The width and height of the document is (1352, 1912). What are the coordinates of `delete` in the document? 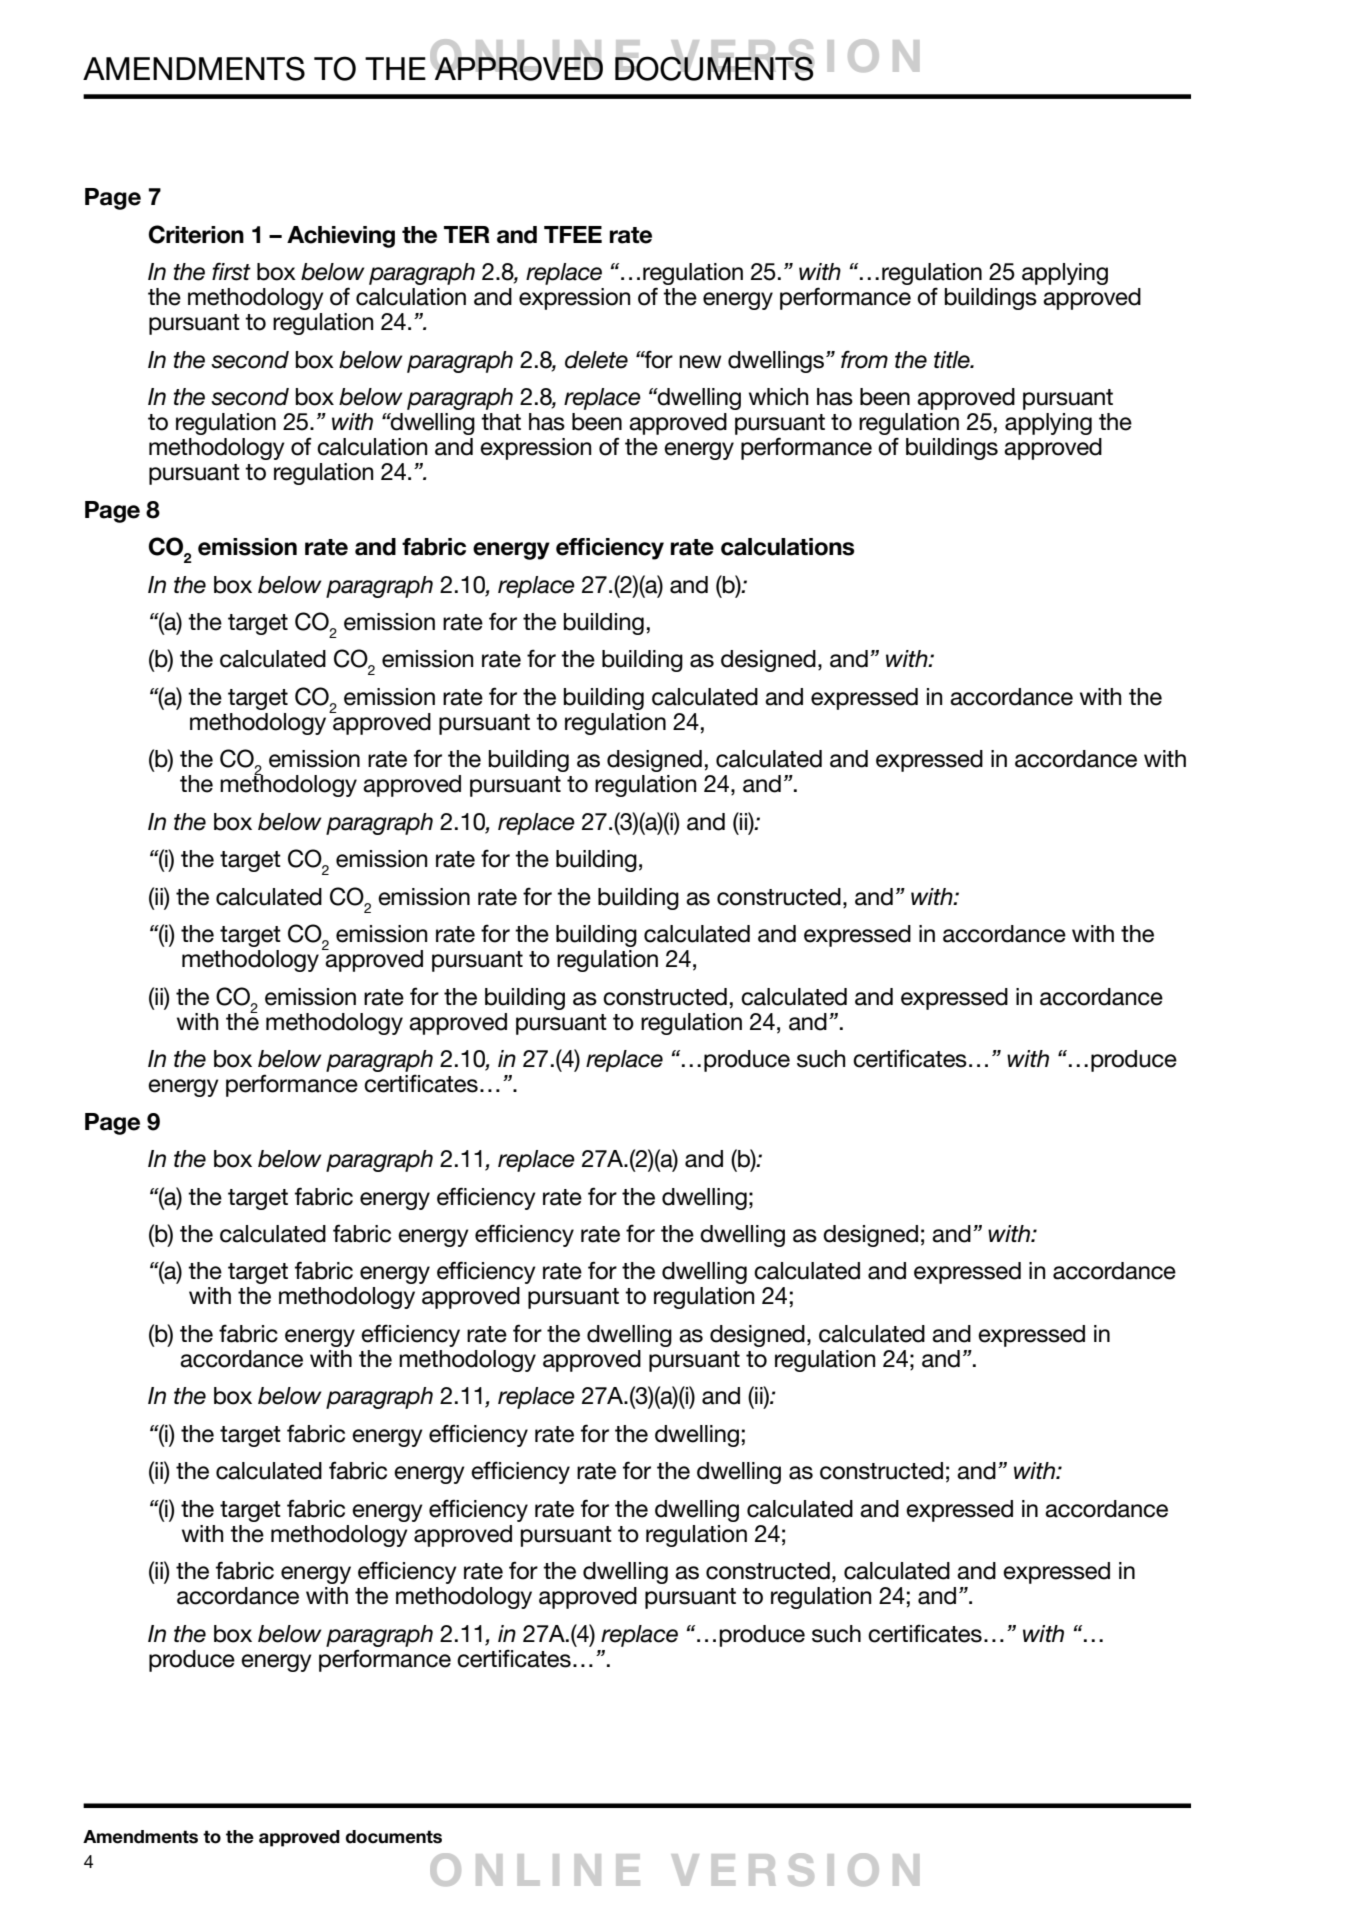 It's located at (596, 360).
